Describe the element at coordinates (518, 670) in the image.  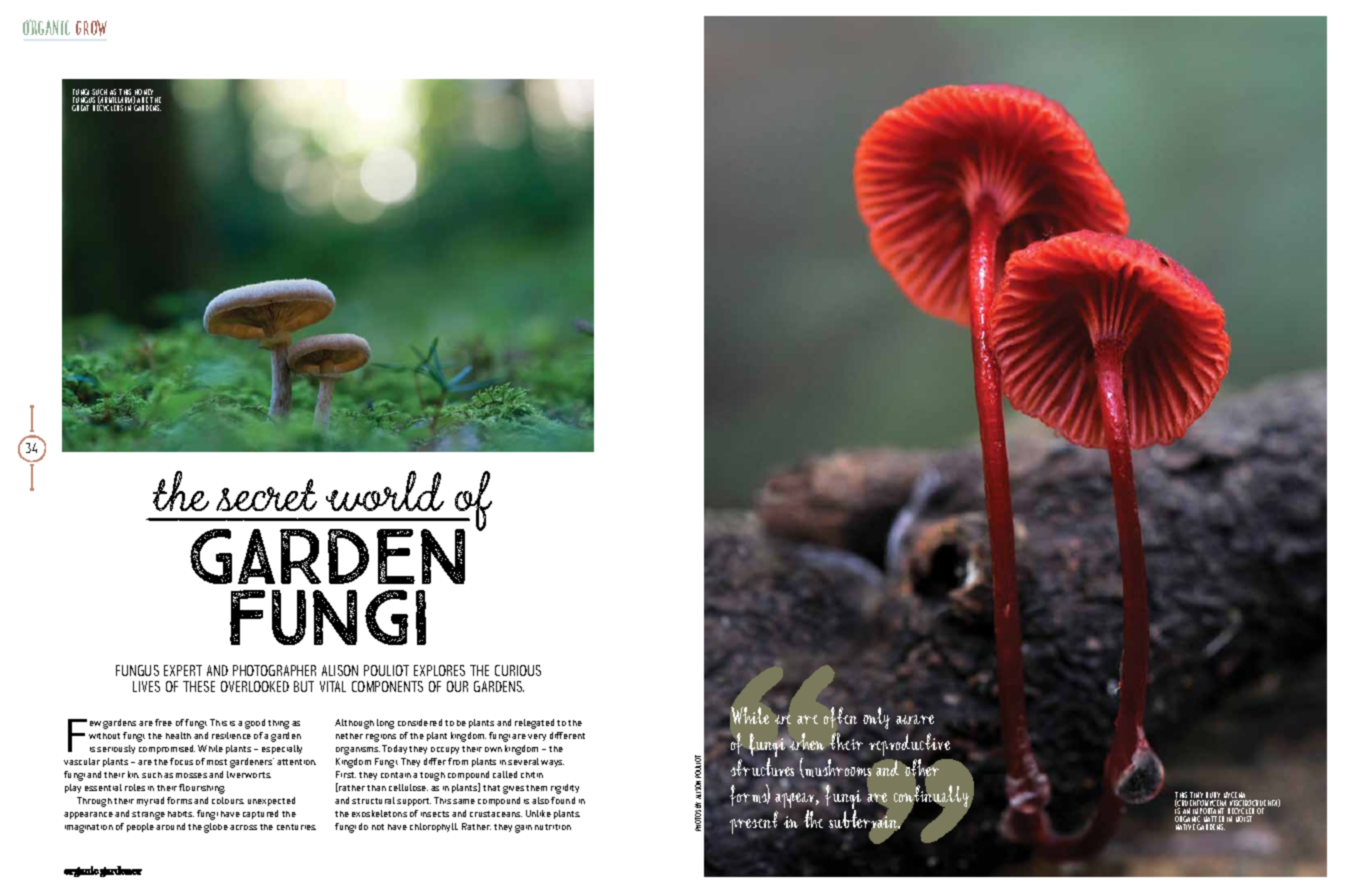
I see `curious` at that location.
